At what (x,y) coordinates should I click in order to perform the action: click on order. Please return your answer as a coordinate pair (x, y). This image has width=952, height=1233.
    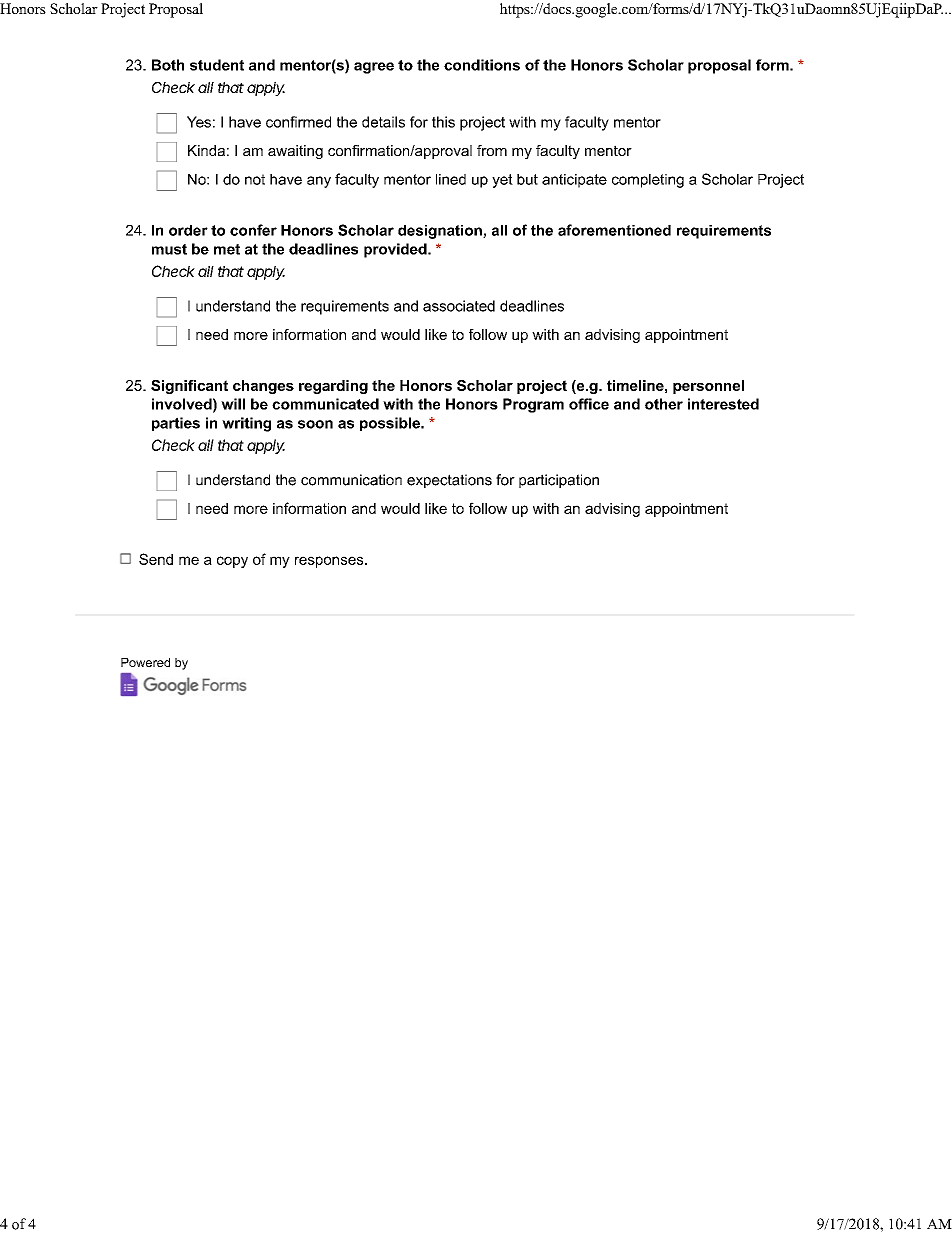
    Looking at the image, I should click on (188, 230).
